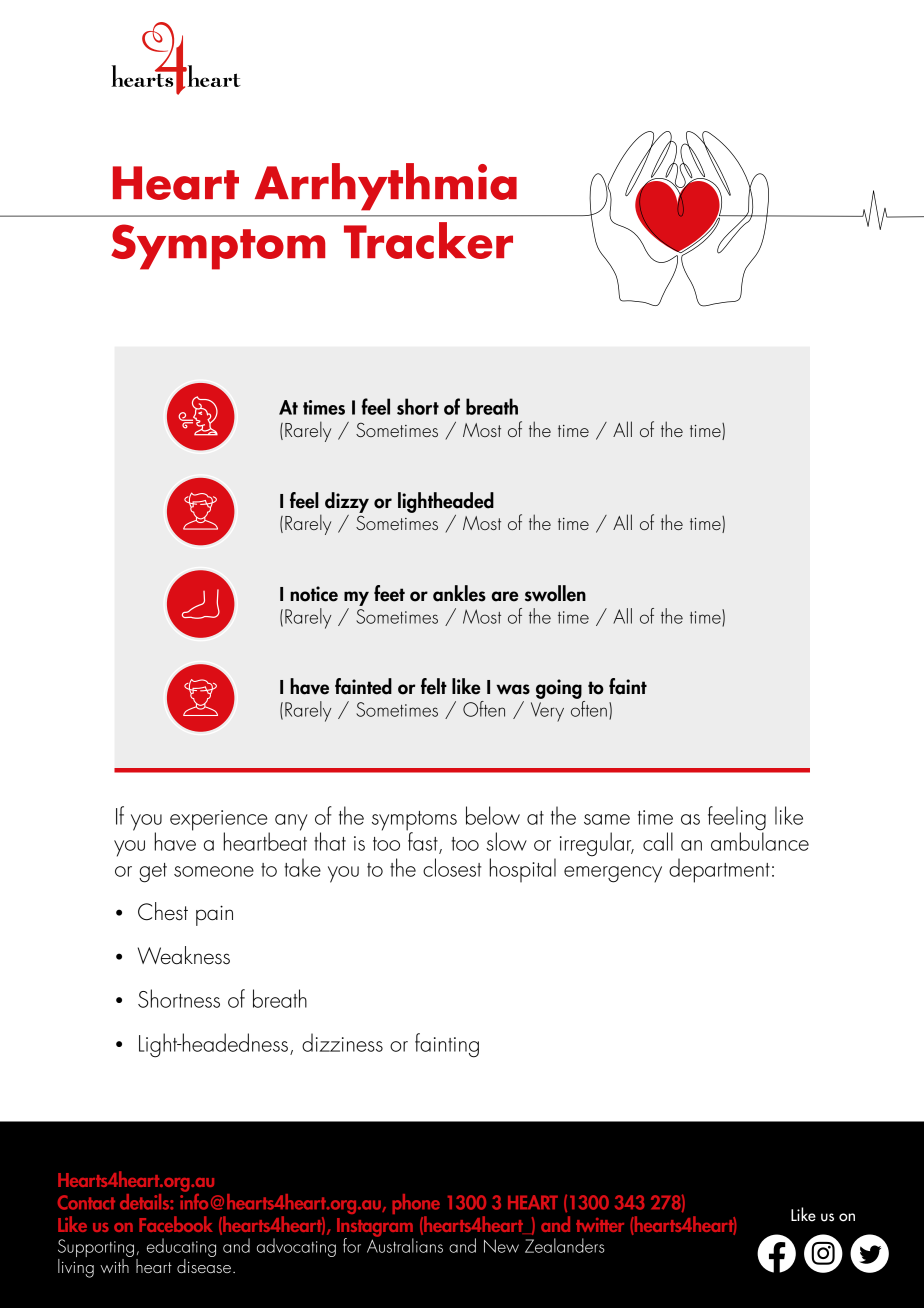 The width and height of the screenshot is (924, 1308). What do you see at coordinates (386, 187) in the screenshot?
I see `Arrhythmia` at bounding box center [386, 187].
